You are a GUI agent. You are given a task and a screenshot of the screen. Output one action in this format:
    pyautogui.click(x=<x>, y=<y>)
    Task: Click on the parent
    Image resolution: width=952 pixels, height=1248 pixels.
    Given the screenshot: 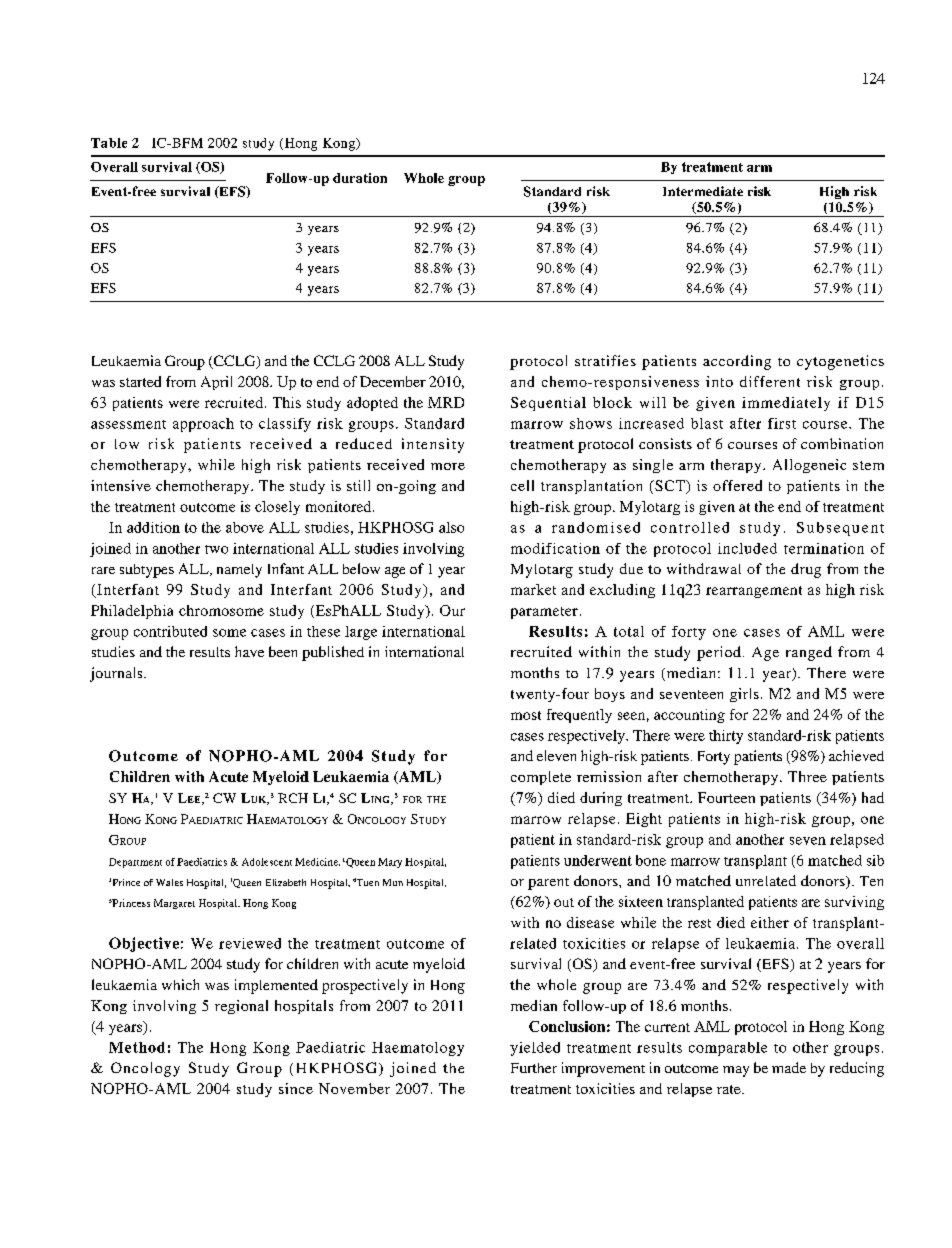 What is the action you would take?
    pyautogui.click(x=548, y=884)
